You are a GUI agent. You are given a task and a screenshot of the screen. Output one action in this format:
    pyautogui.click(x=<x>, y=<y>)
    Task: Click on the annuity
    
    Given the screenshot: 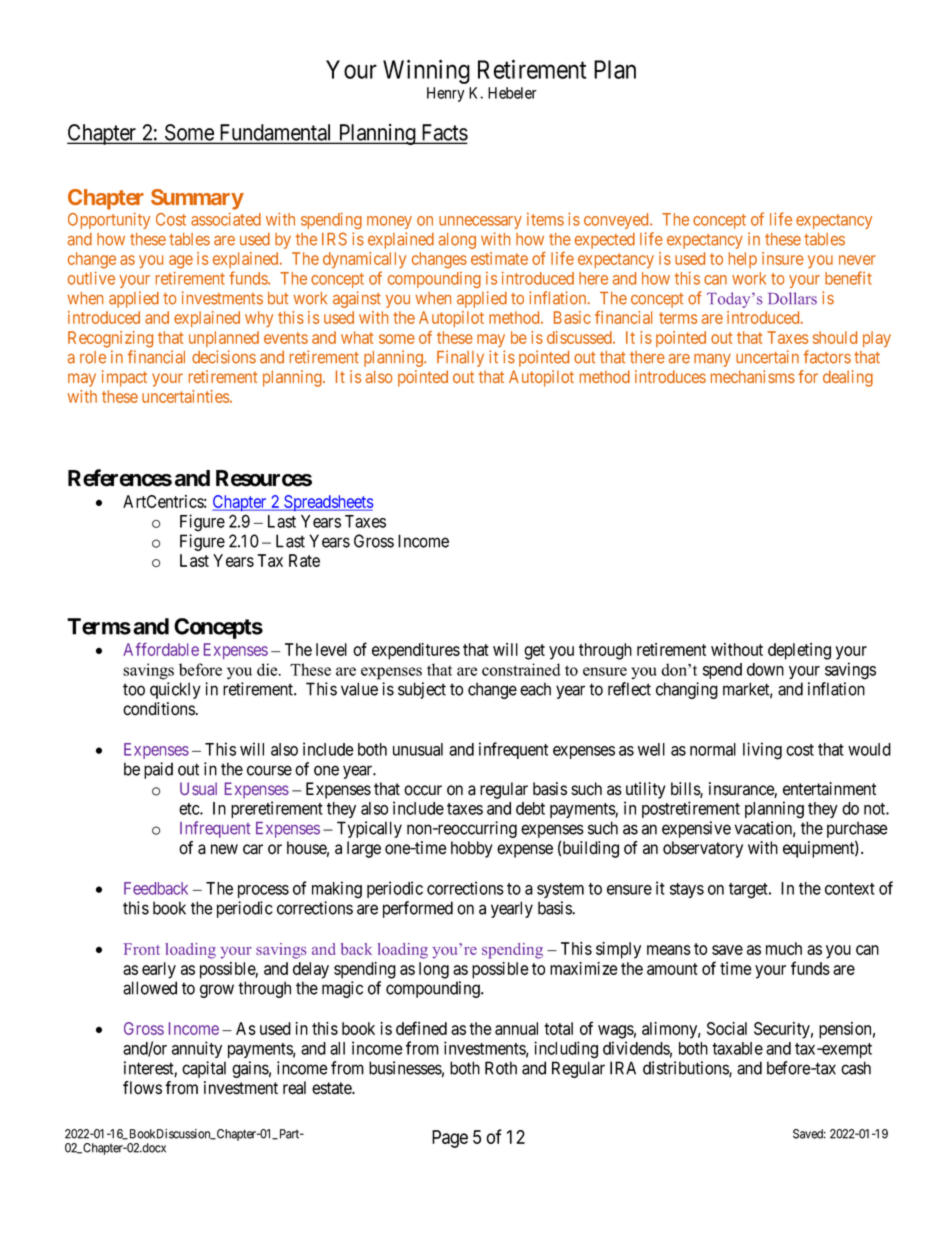 What is the action you would take?
    pyautogui.click(x=197, y=1049)
